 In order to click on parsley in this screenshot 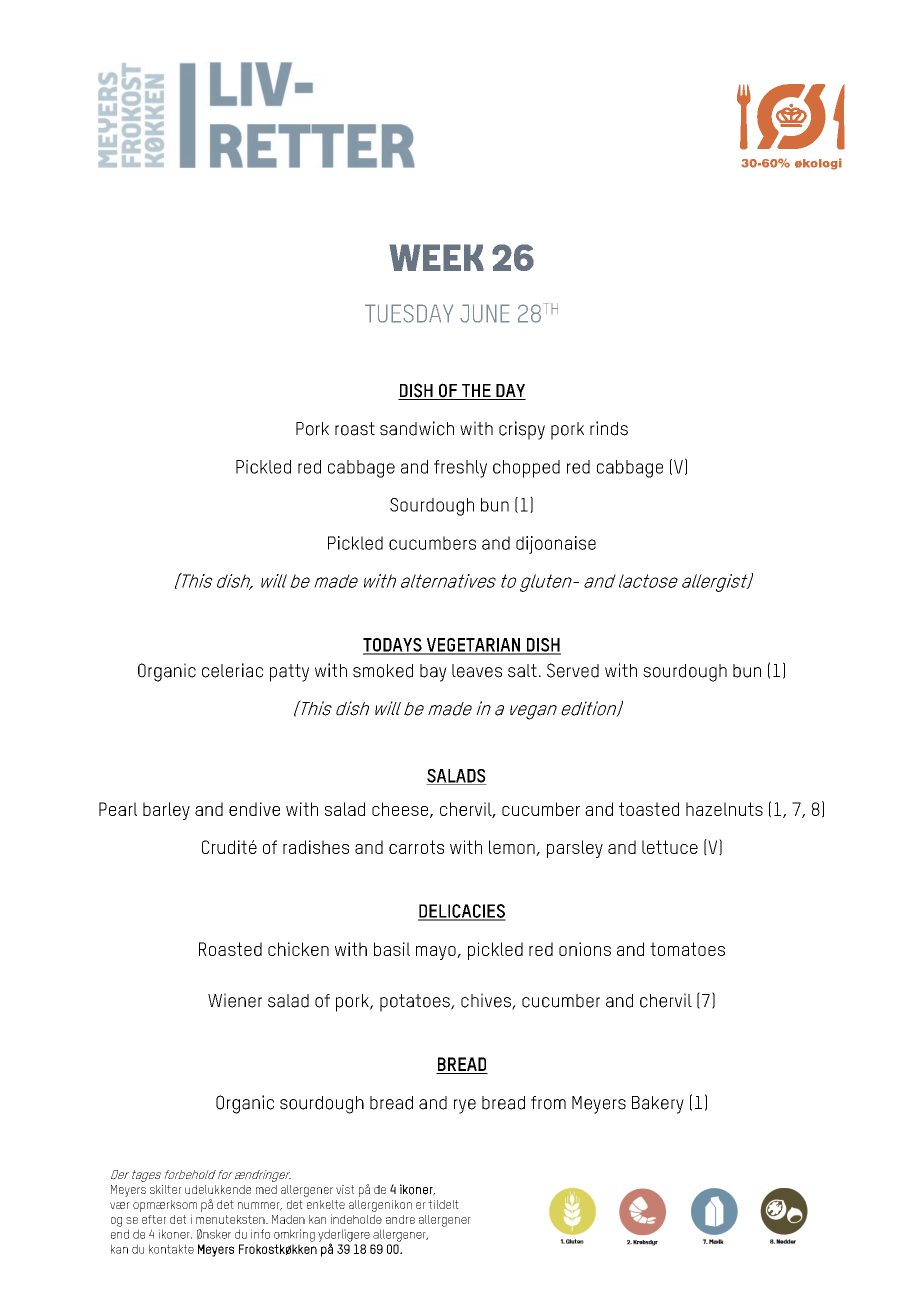, I will do `click(575, 849)`.
